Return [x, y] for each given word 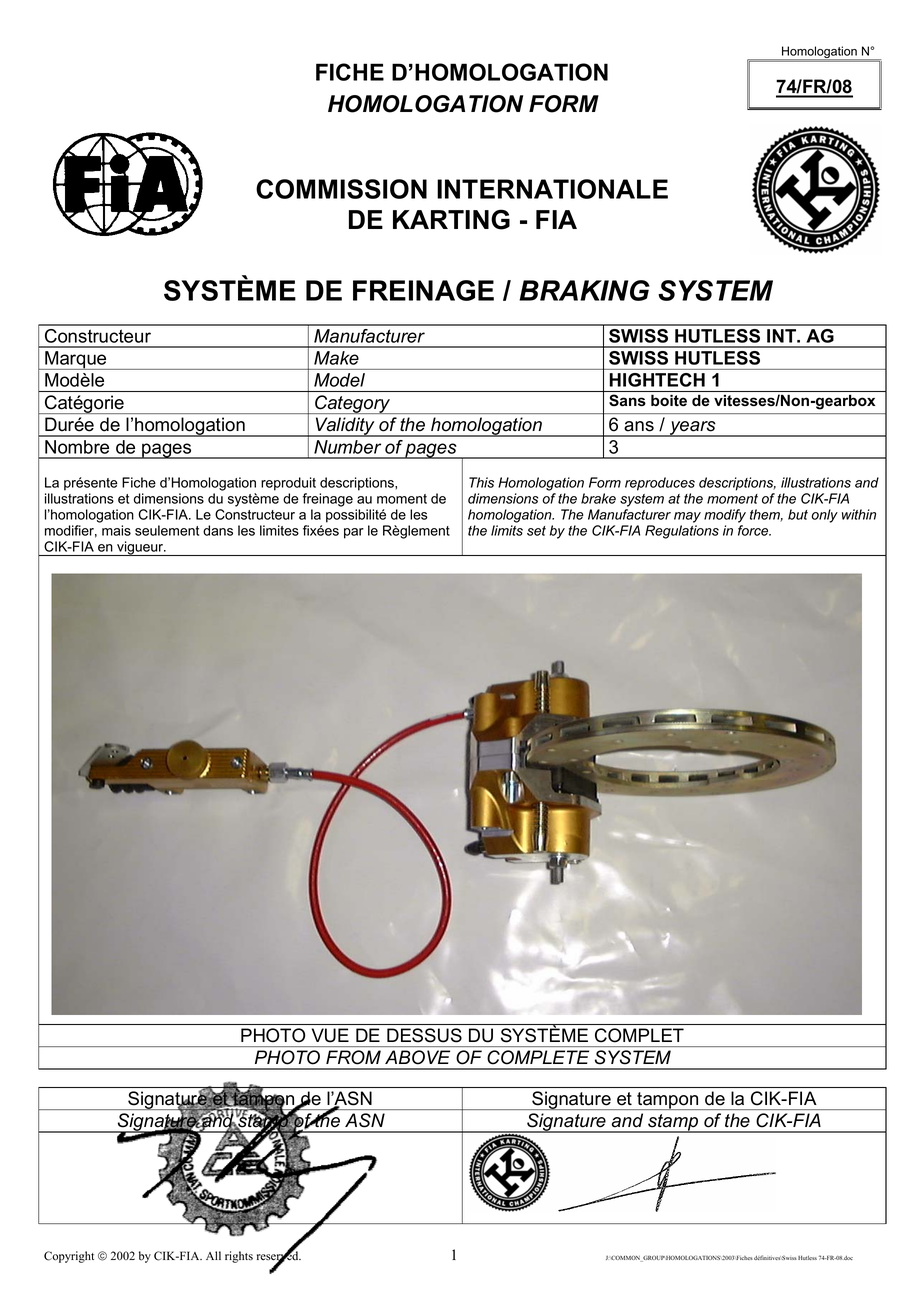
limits [507, 530]
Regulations [682, 532]
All [213, 1255]
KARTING [451, 219]
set [536, 531]
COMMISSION [341, 189]
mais [116, 530]
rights [239, 1257]
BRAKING [584, 290]
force [754, 530]
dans [218, 530]
